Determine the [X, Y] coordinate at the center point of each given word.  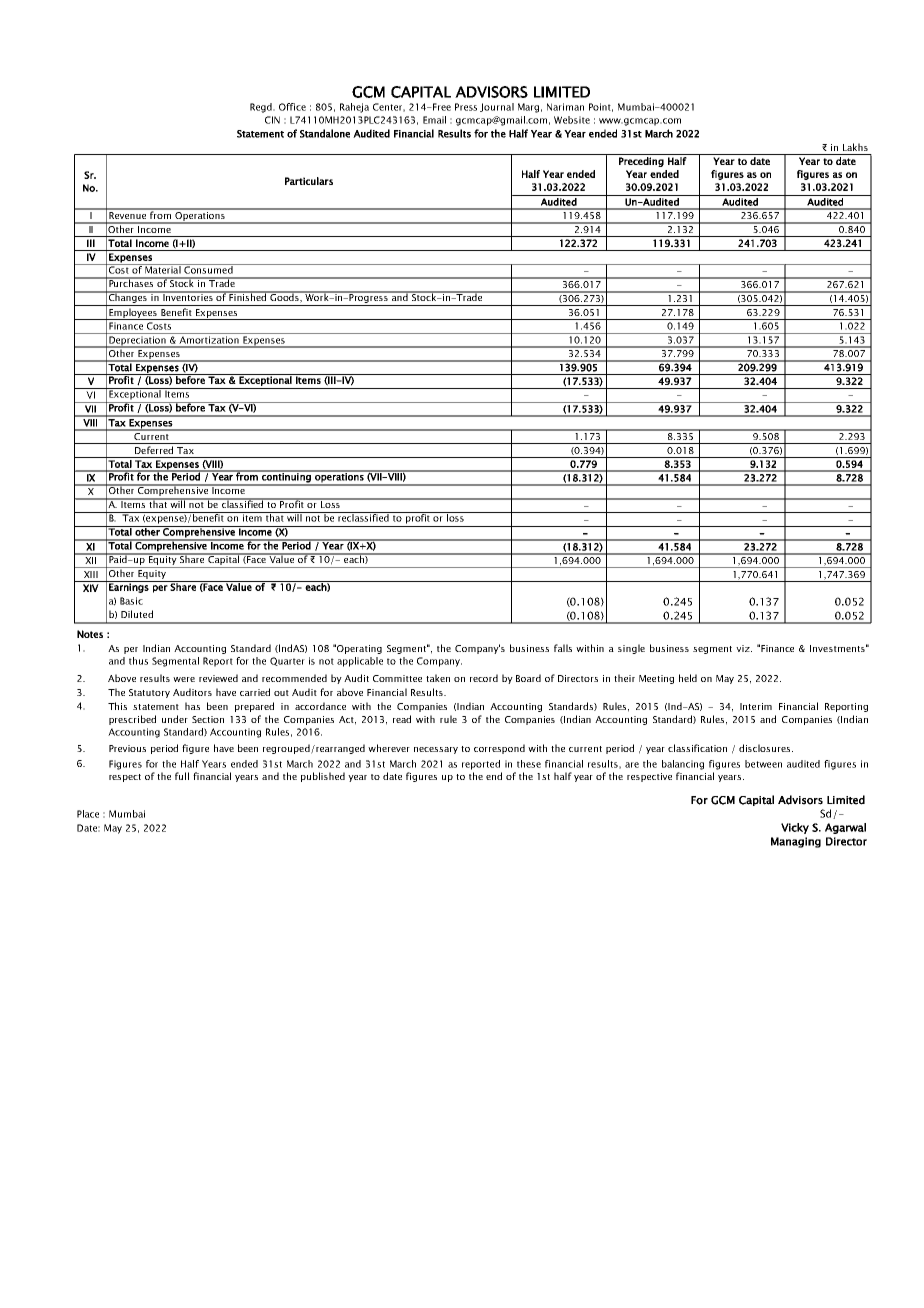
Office [292, 107]
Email [434, 120]
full [182, 776]
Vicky [795, 828]
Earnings [129, 587]
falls [563, 648]
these [529, 764]
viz [744, 648]
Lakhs [855, 147]
